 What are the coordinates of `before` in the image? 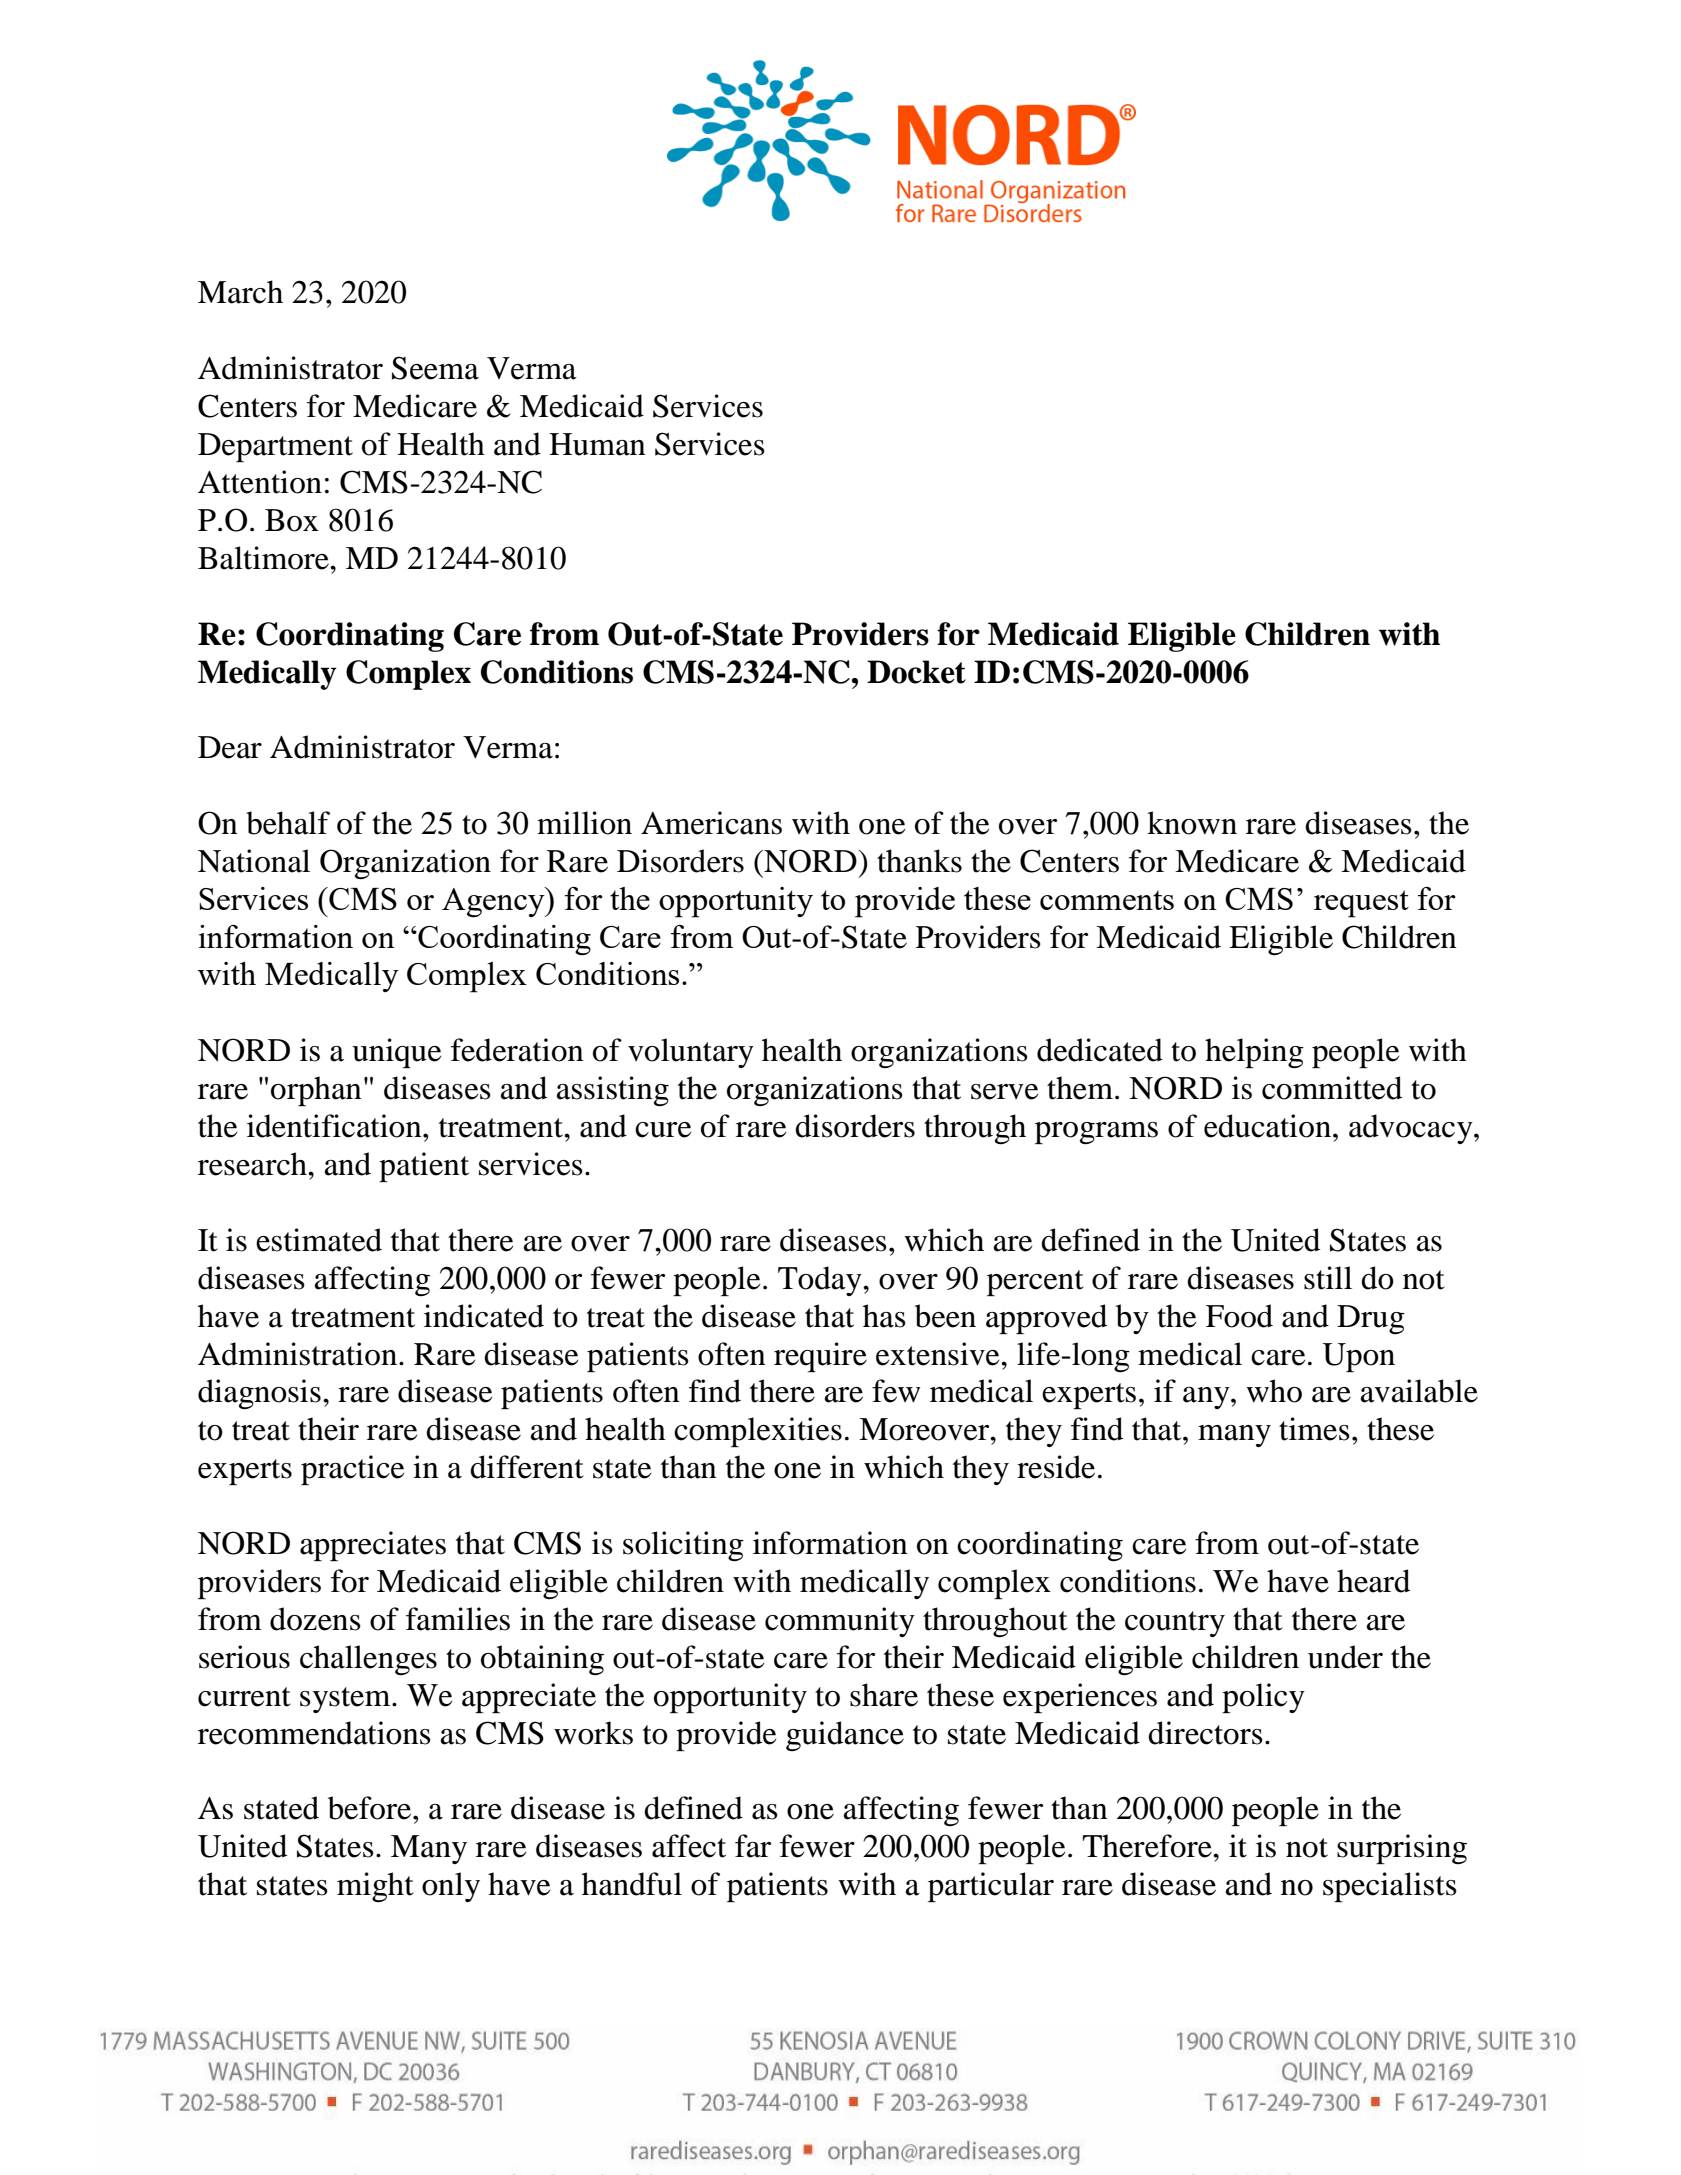 It's located at (371, 1808).
